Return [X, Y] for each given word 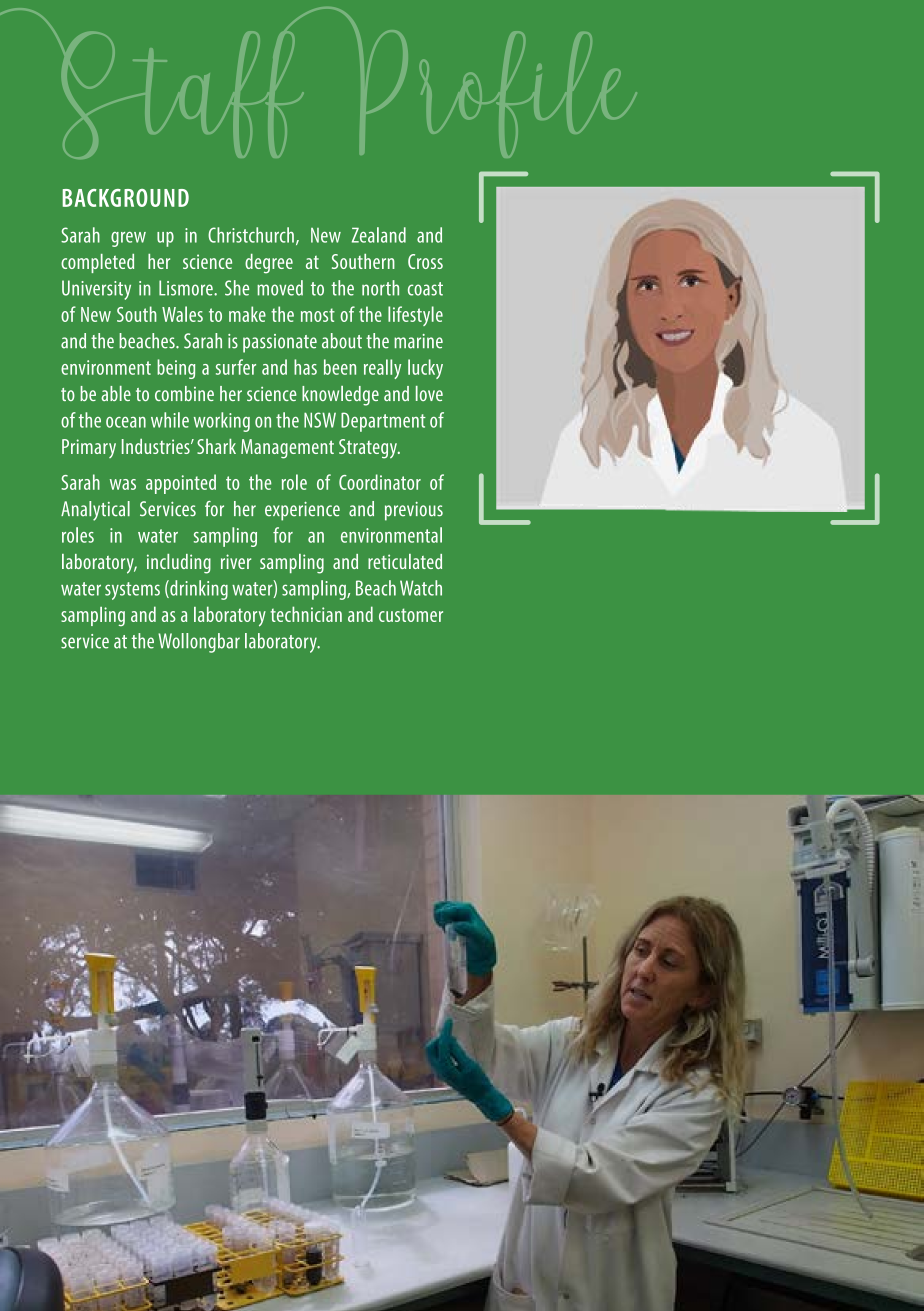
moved [280, 288]
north [380, 288]
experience [302, 511]
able [116, 393]
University [96, 290]
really [382, 369]
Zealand [379, 235]
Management [287, 449]
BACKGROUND [125, 198]
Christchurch [251, 235]
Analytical [95, 511]
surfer [236, 367]
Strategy [369, 449]
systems [132, 591]
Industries [157, 446]
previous [414, 511]
